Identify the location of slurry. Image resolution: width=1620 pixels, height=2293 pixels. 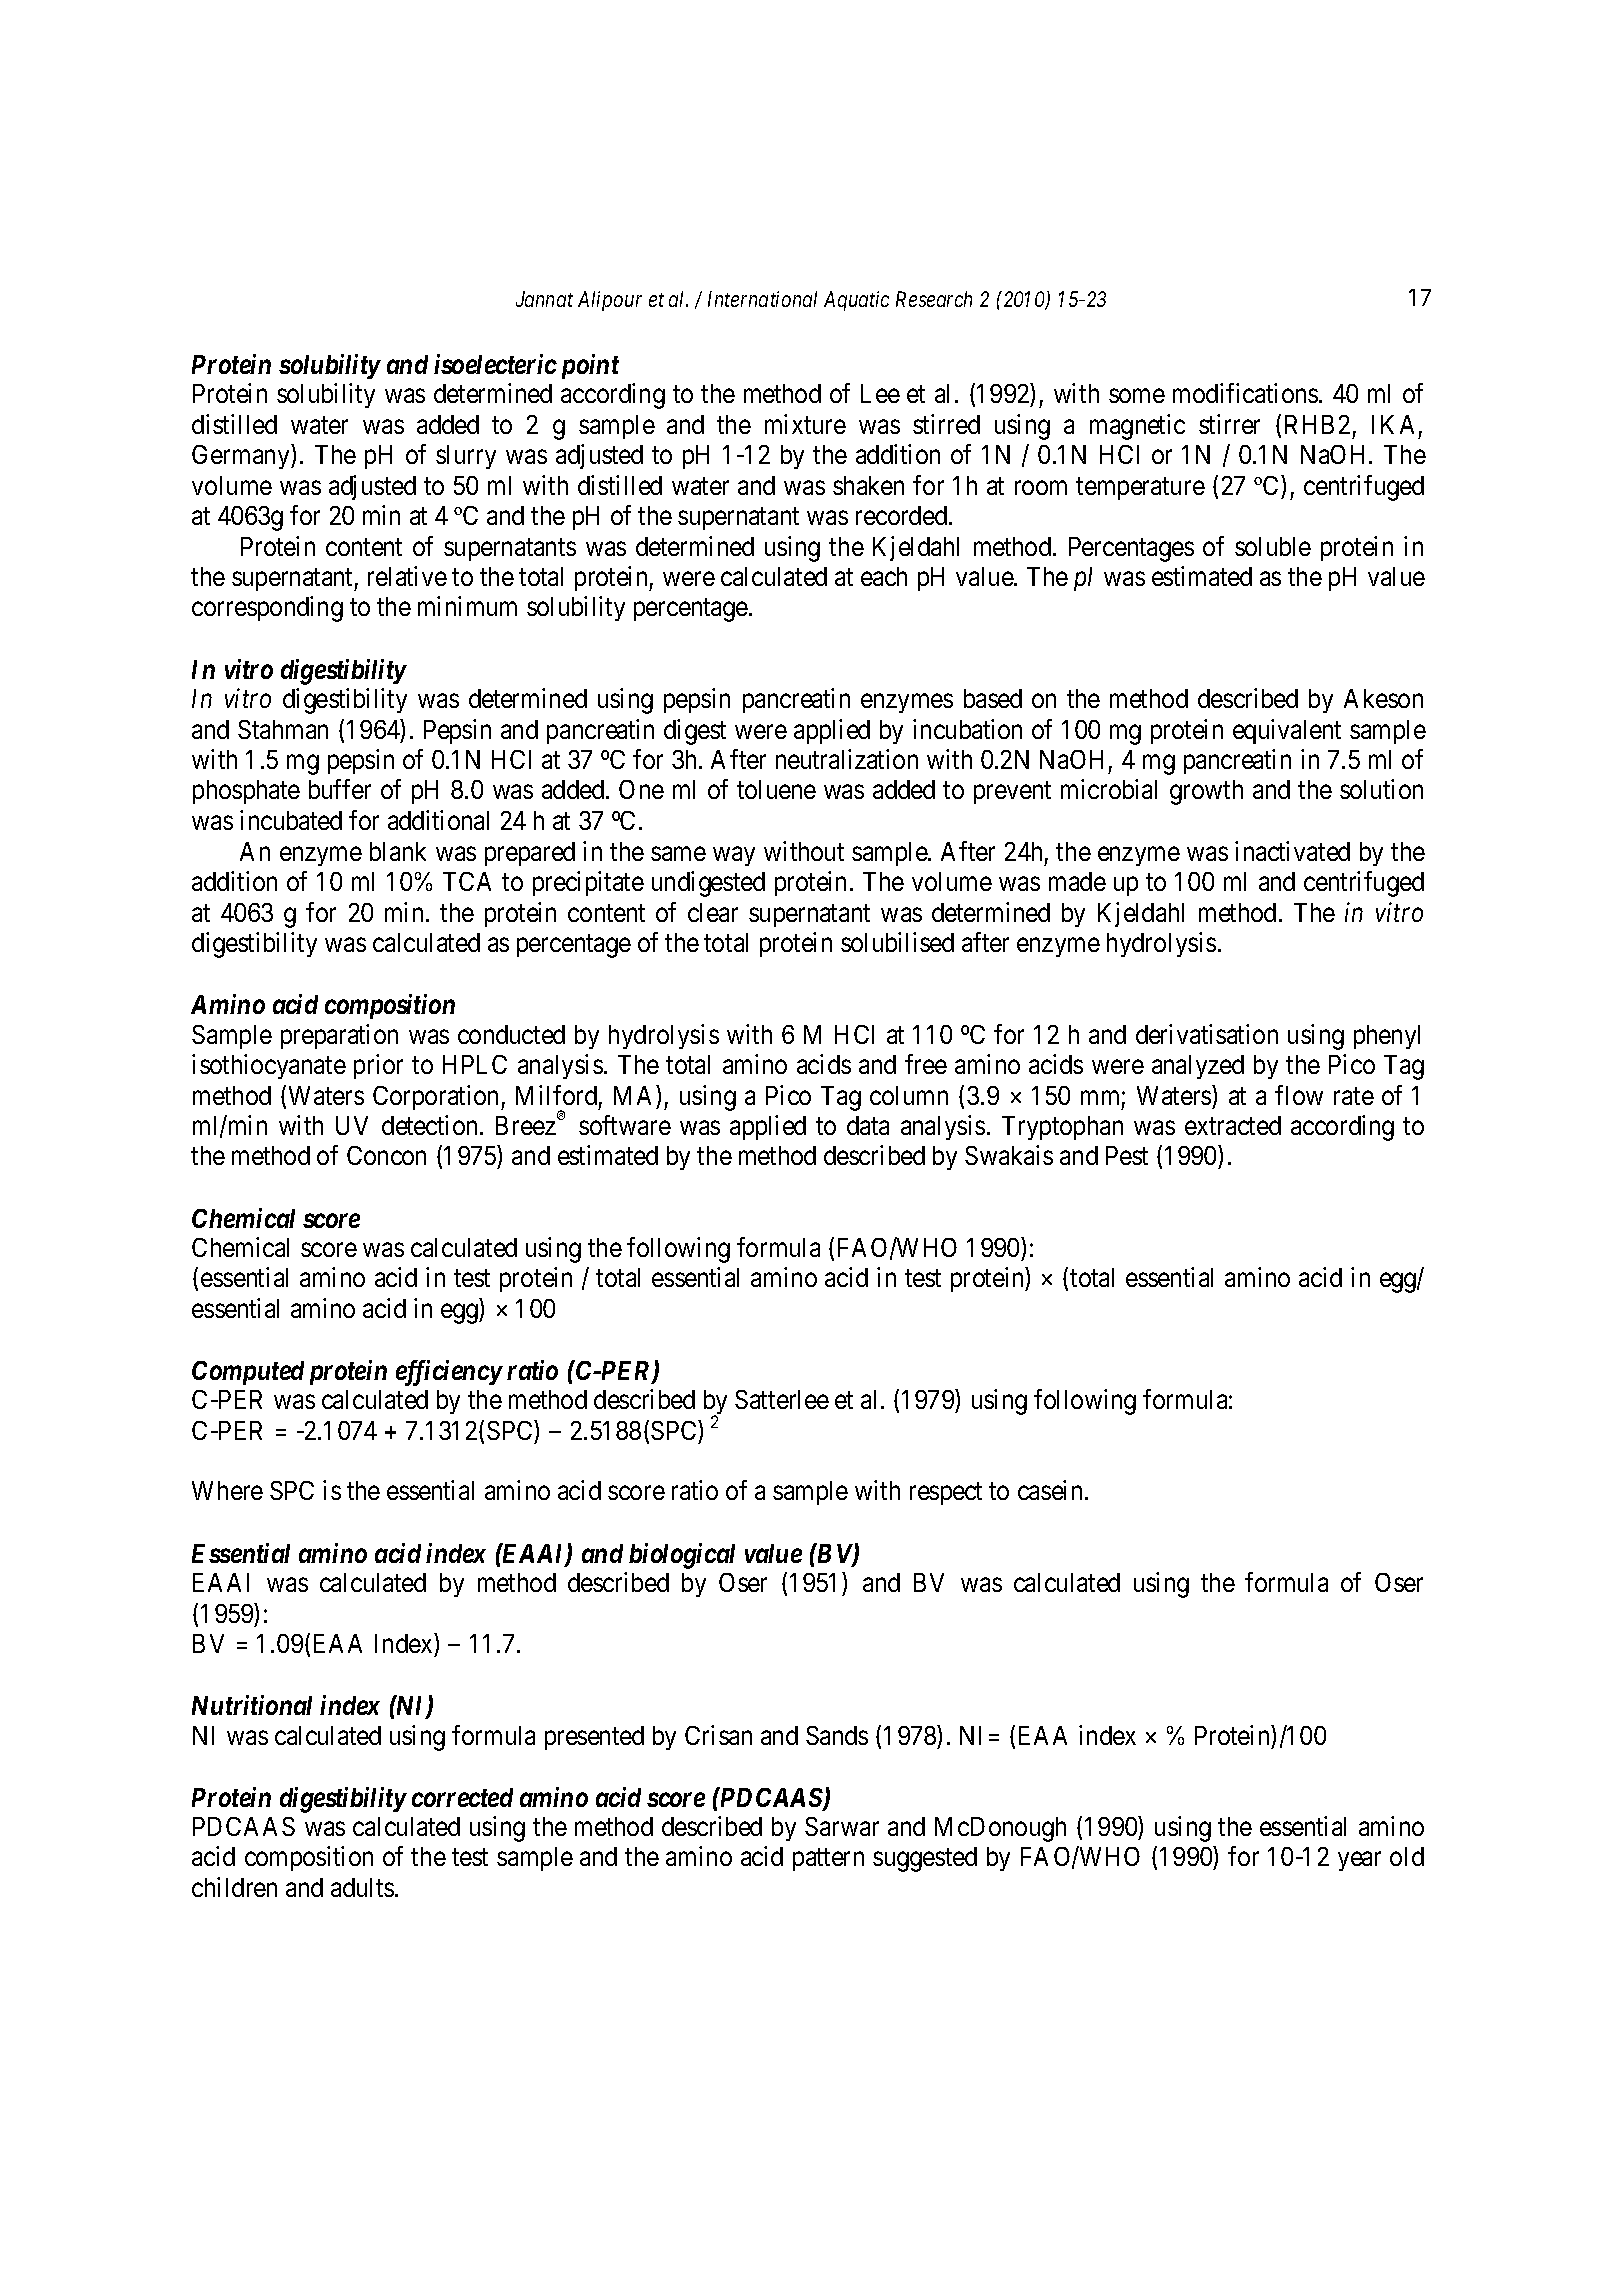
(466, 457).
